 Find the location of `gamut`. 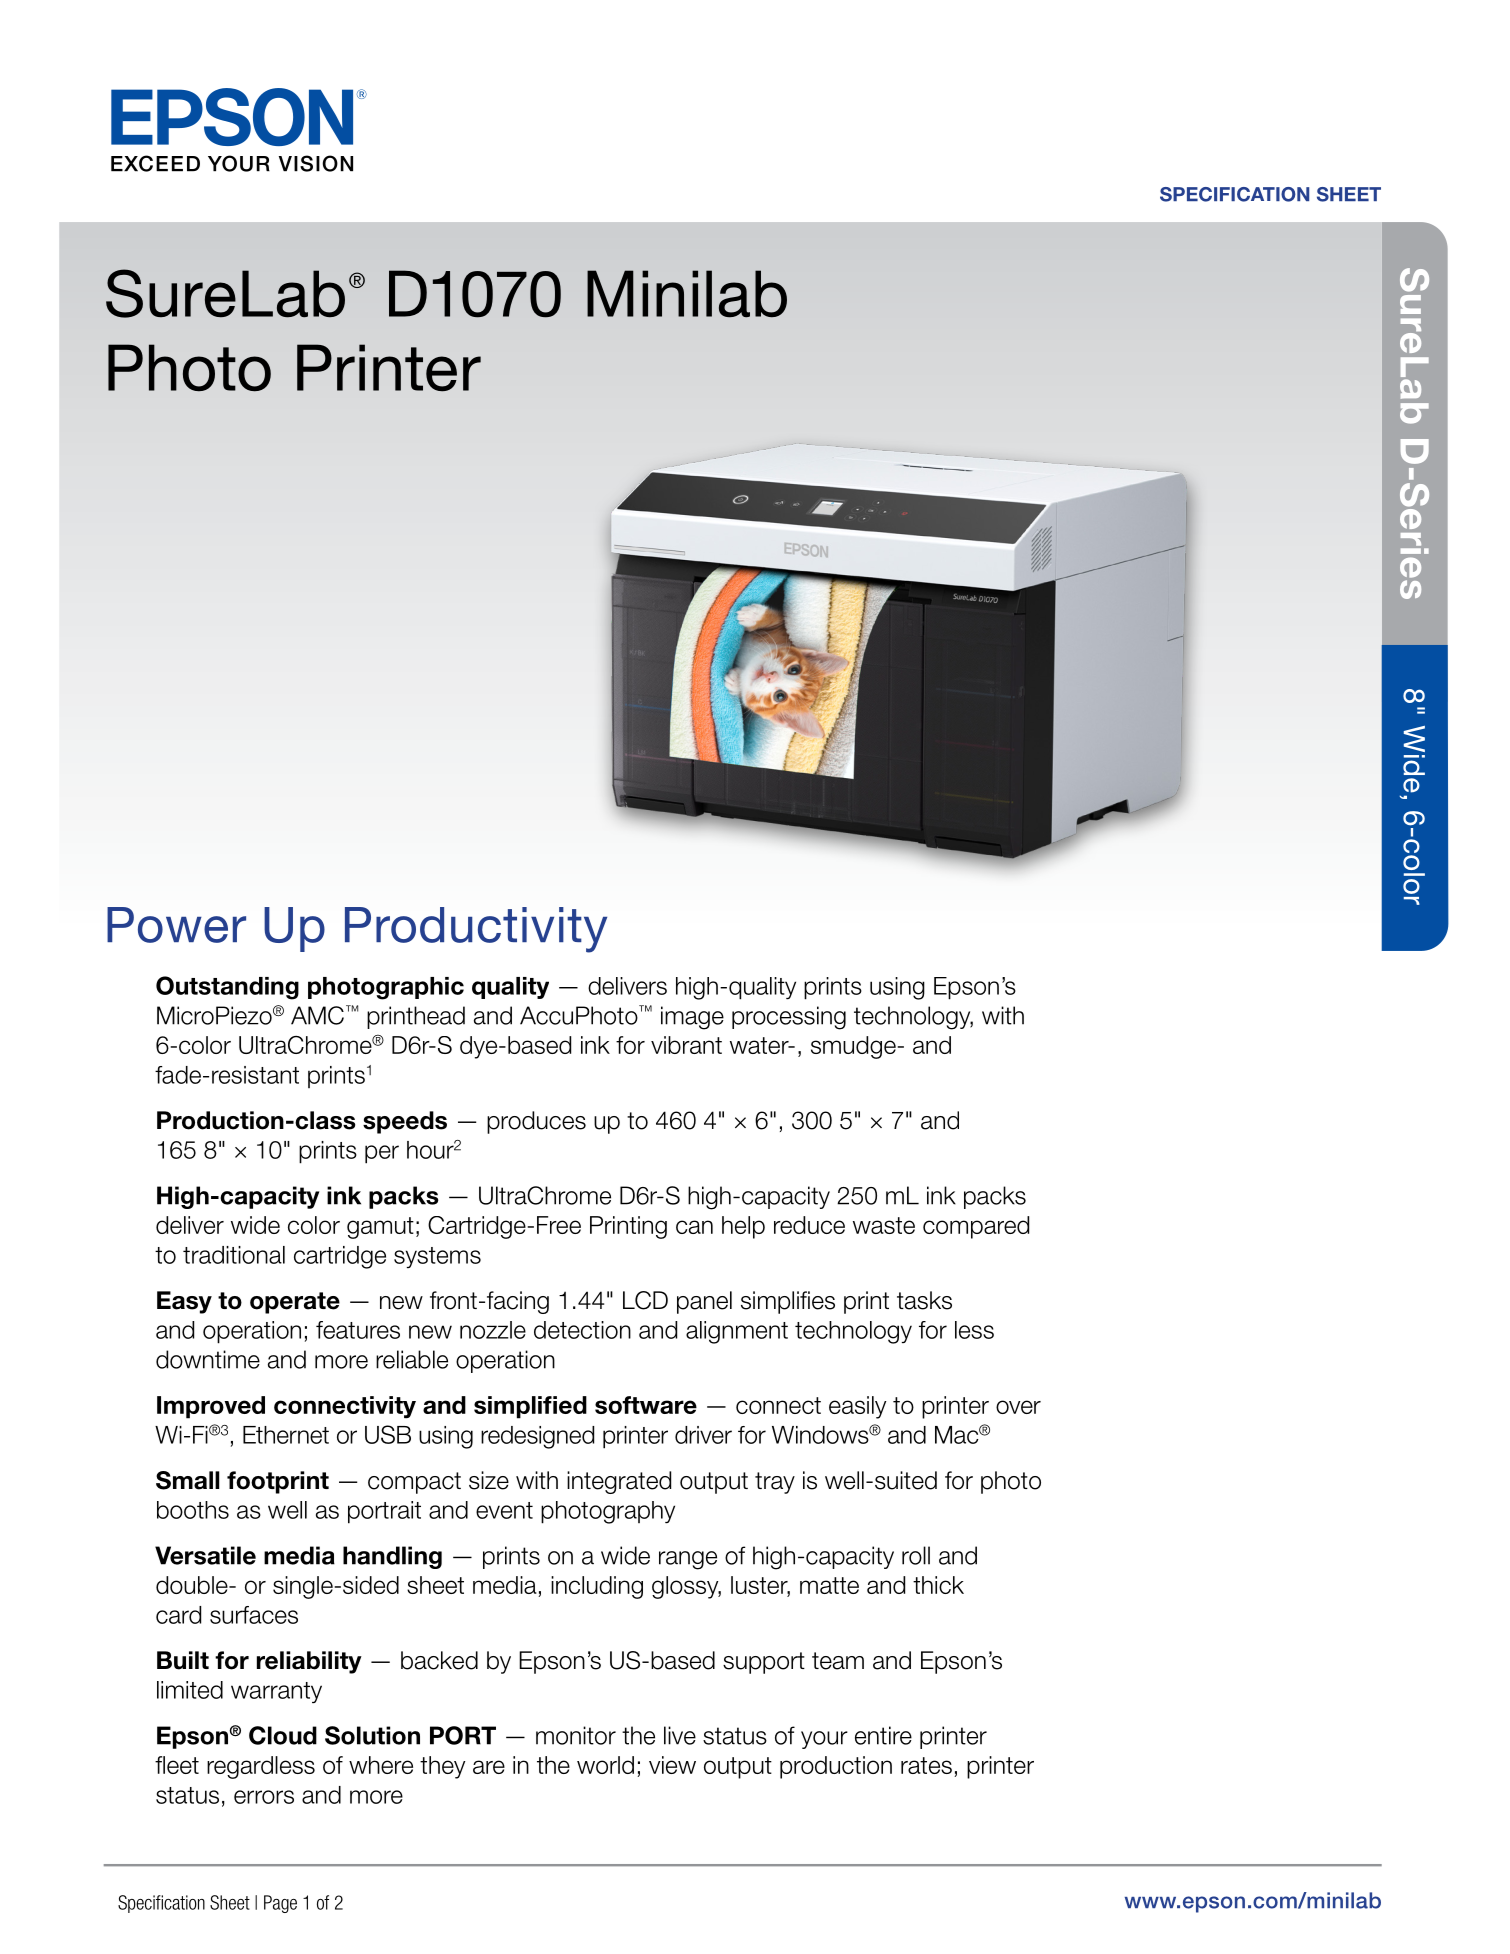

gamut is located at coordinates (380, 1228).
